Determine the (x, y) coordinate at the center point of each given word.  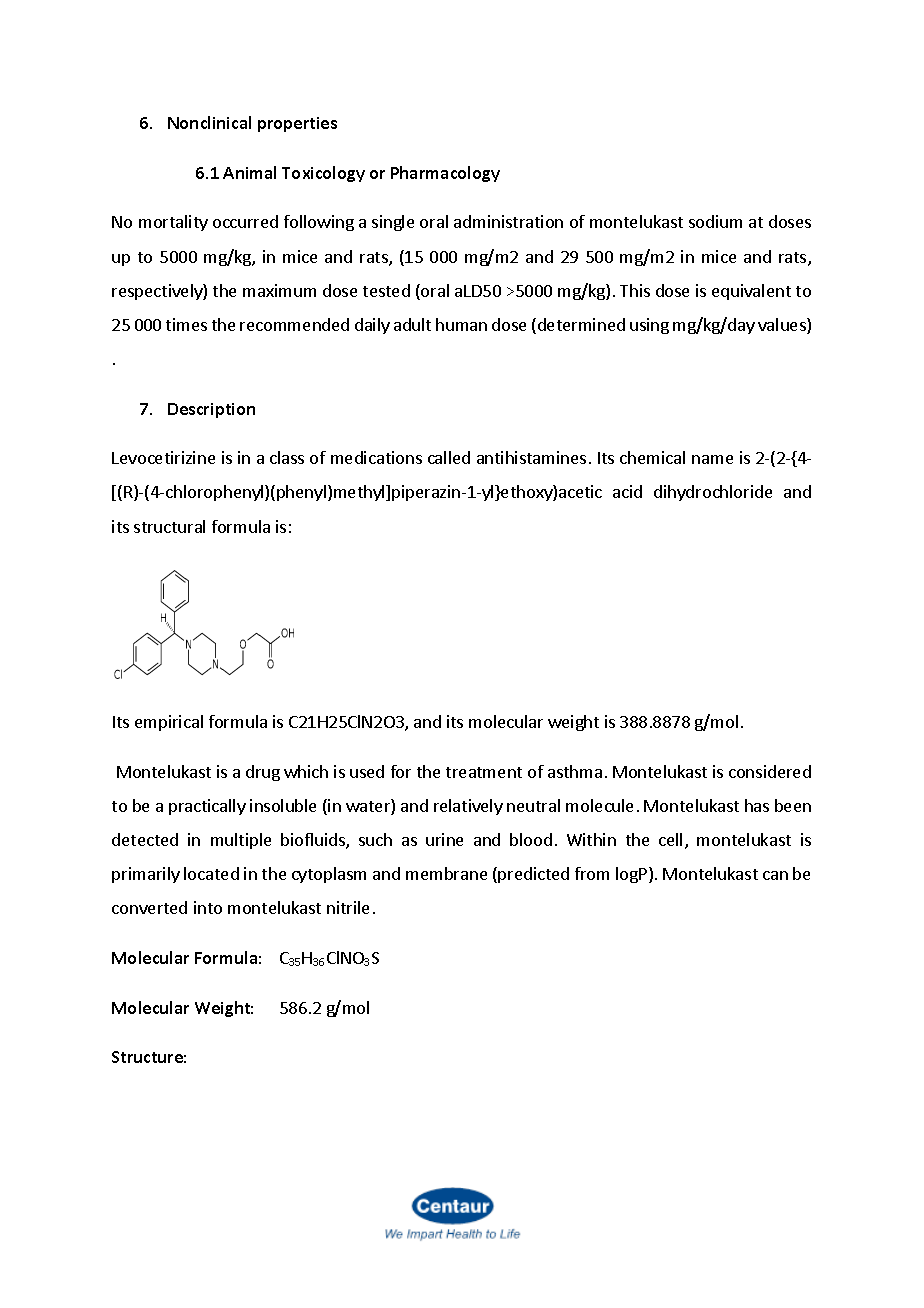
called (449, 457)
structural (169, 526)
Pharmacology (445, 174)
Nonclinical (209, 122)
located (211, 873)
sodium (715, 221)
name (712, 459)
